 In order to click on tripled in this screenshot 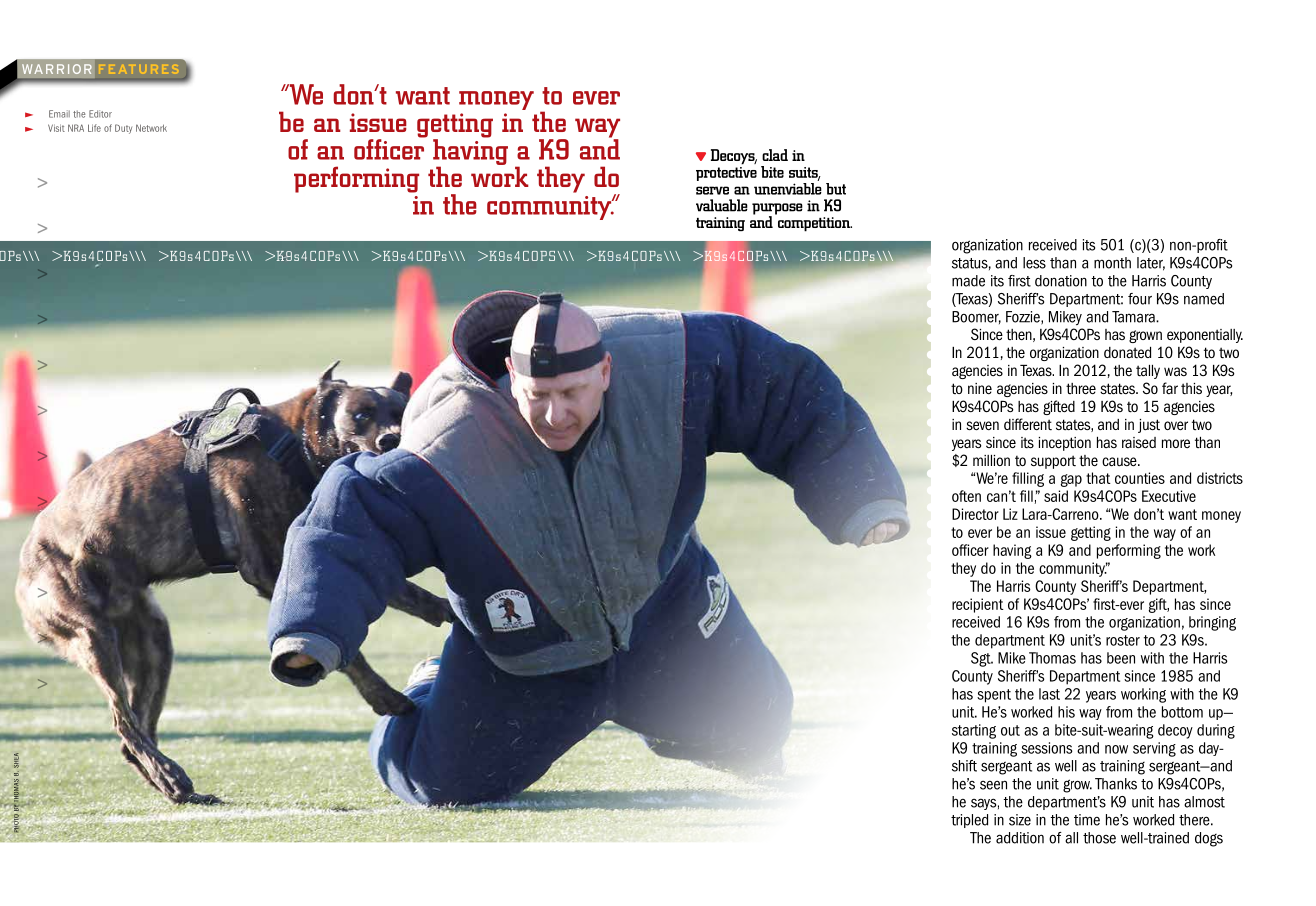, I will do `click(969, 821)`.
